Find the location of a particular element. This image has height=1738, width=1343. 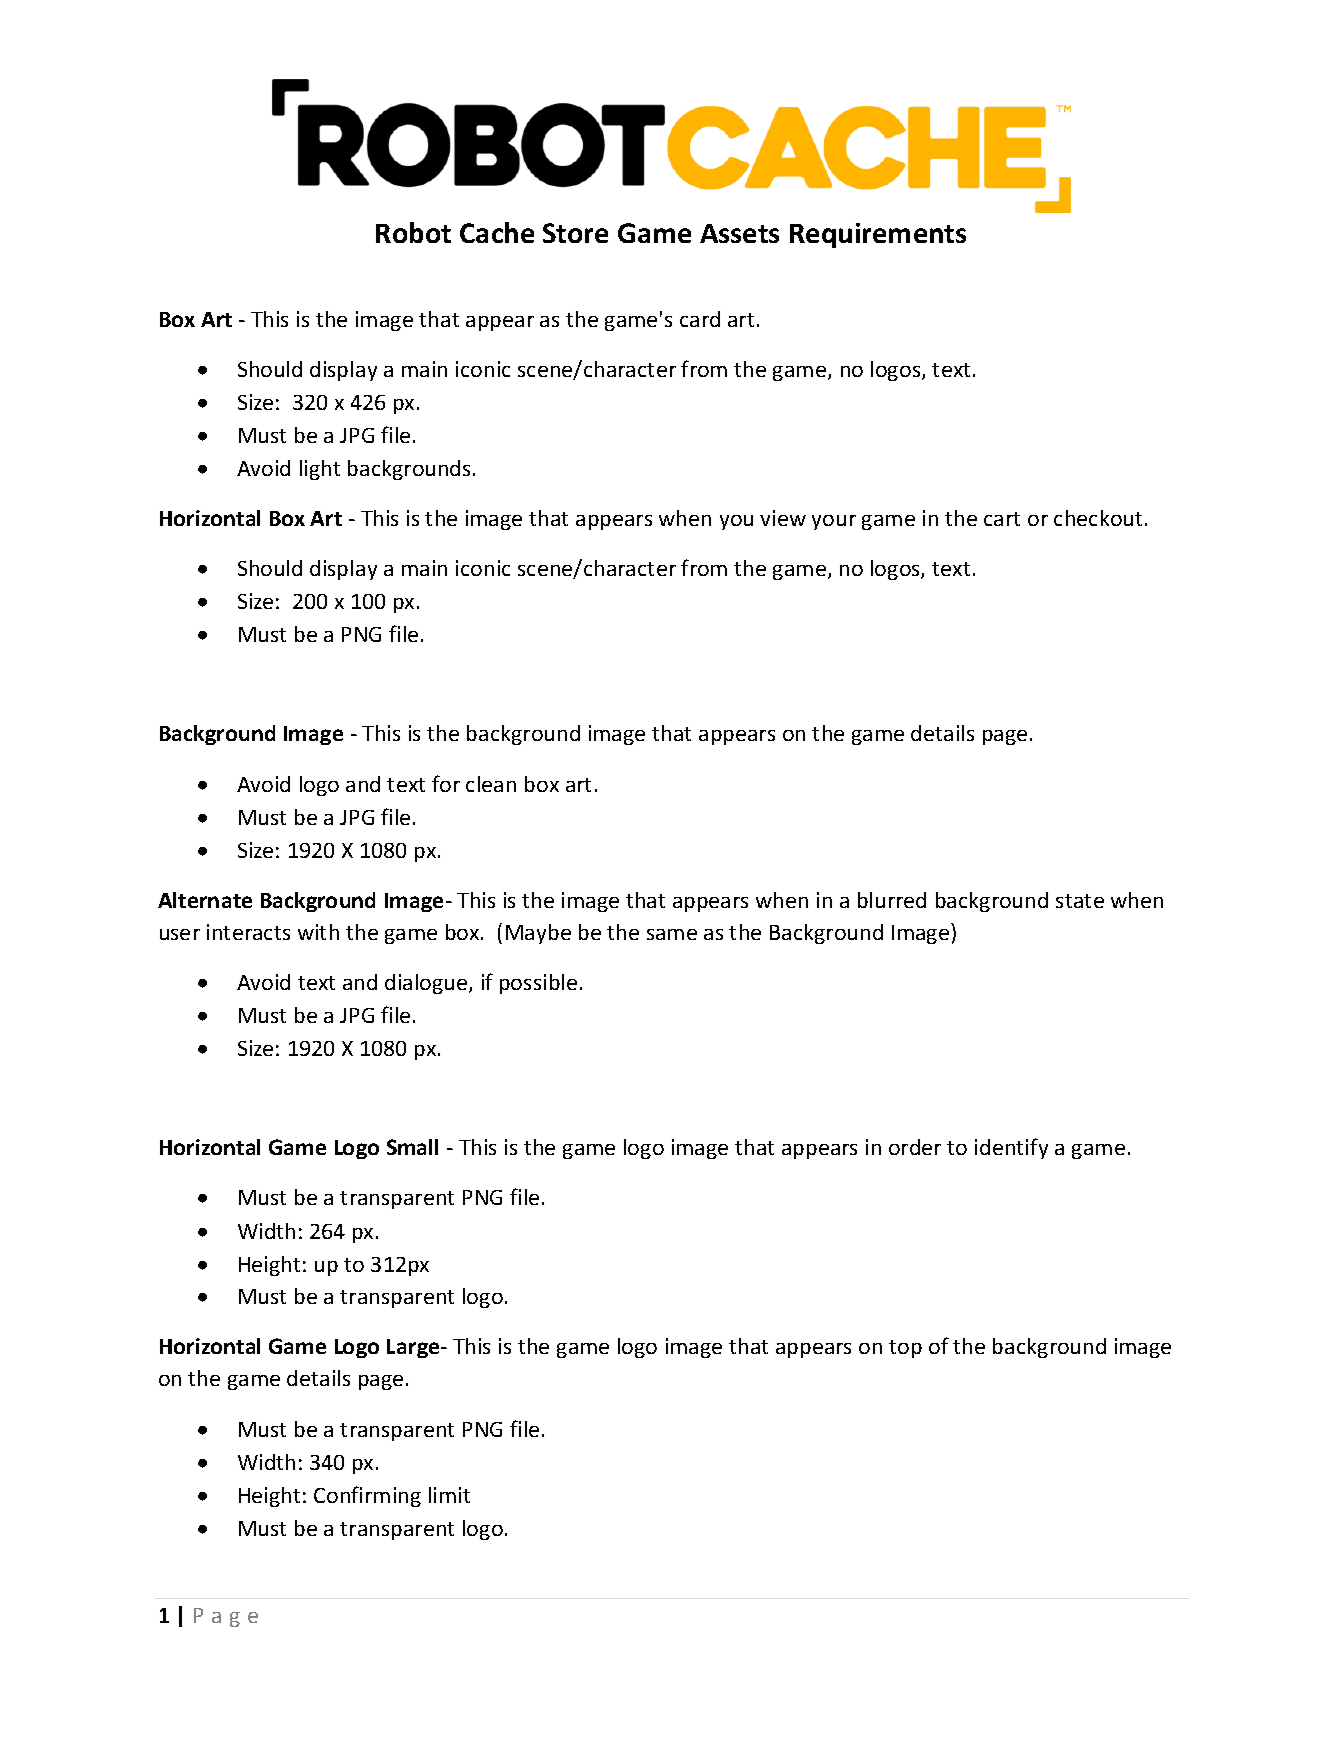

Requirements is located at coordinates (878, 235).
